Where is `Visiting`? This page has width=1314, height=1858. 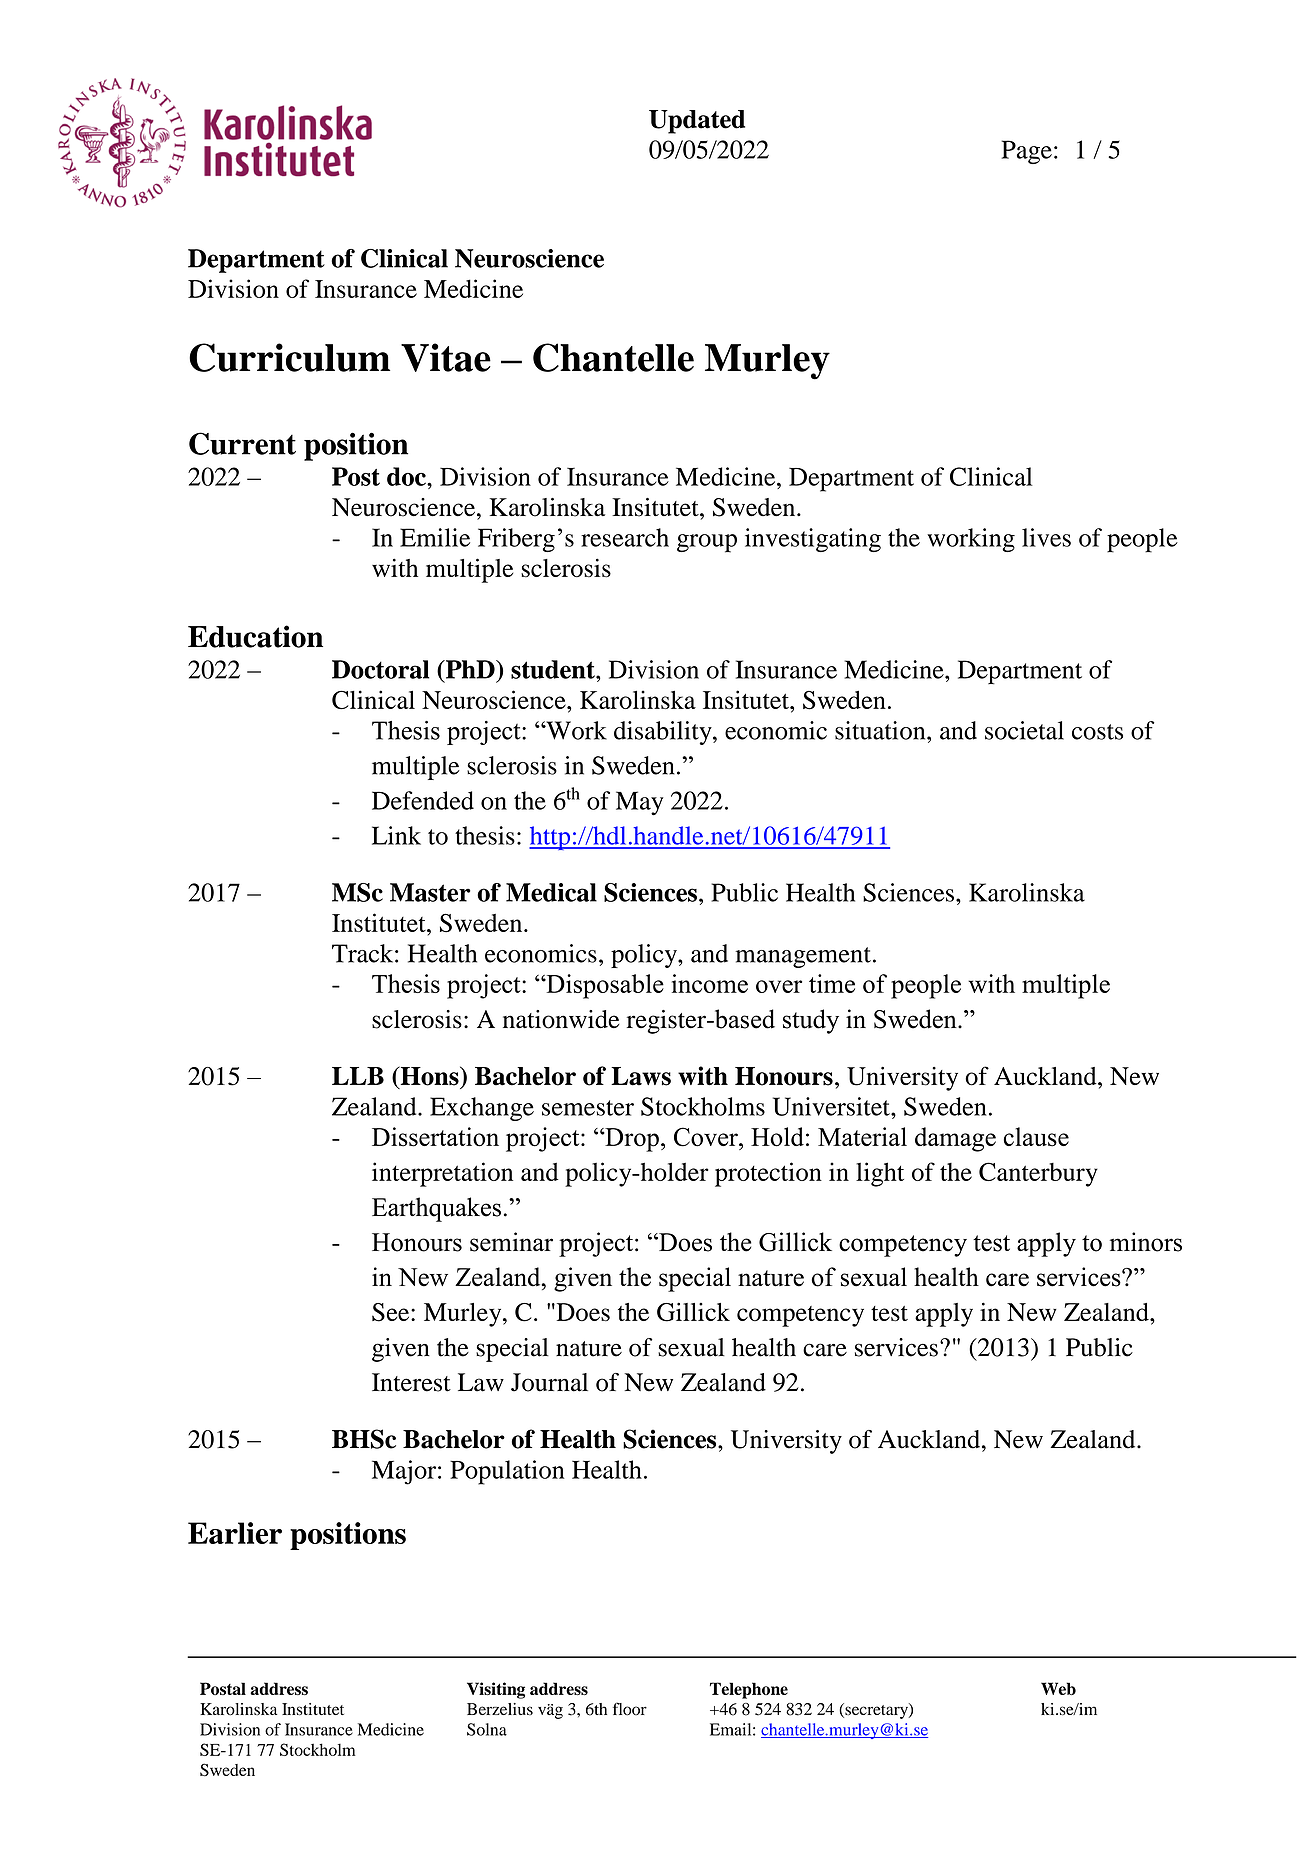
Visiting is located at coordinates (496, 1690).
